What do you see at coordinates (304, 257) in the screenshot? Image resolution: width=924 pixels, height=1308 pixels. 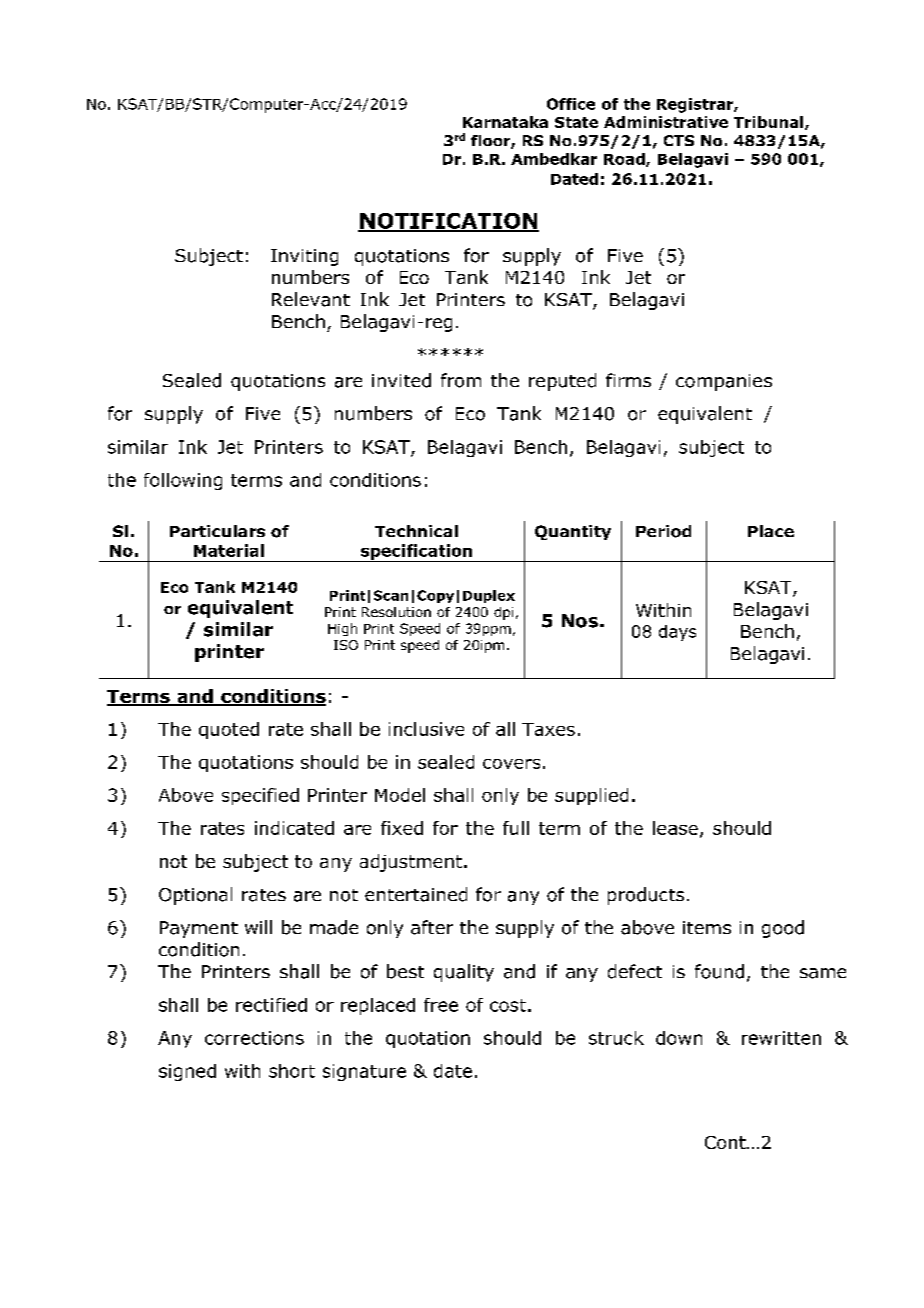 I see `Inviting` at bounding box center [304, 257].
